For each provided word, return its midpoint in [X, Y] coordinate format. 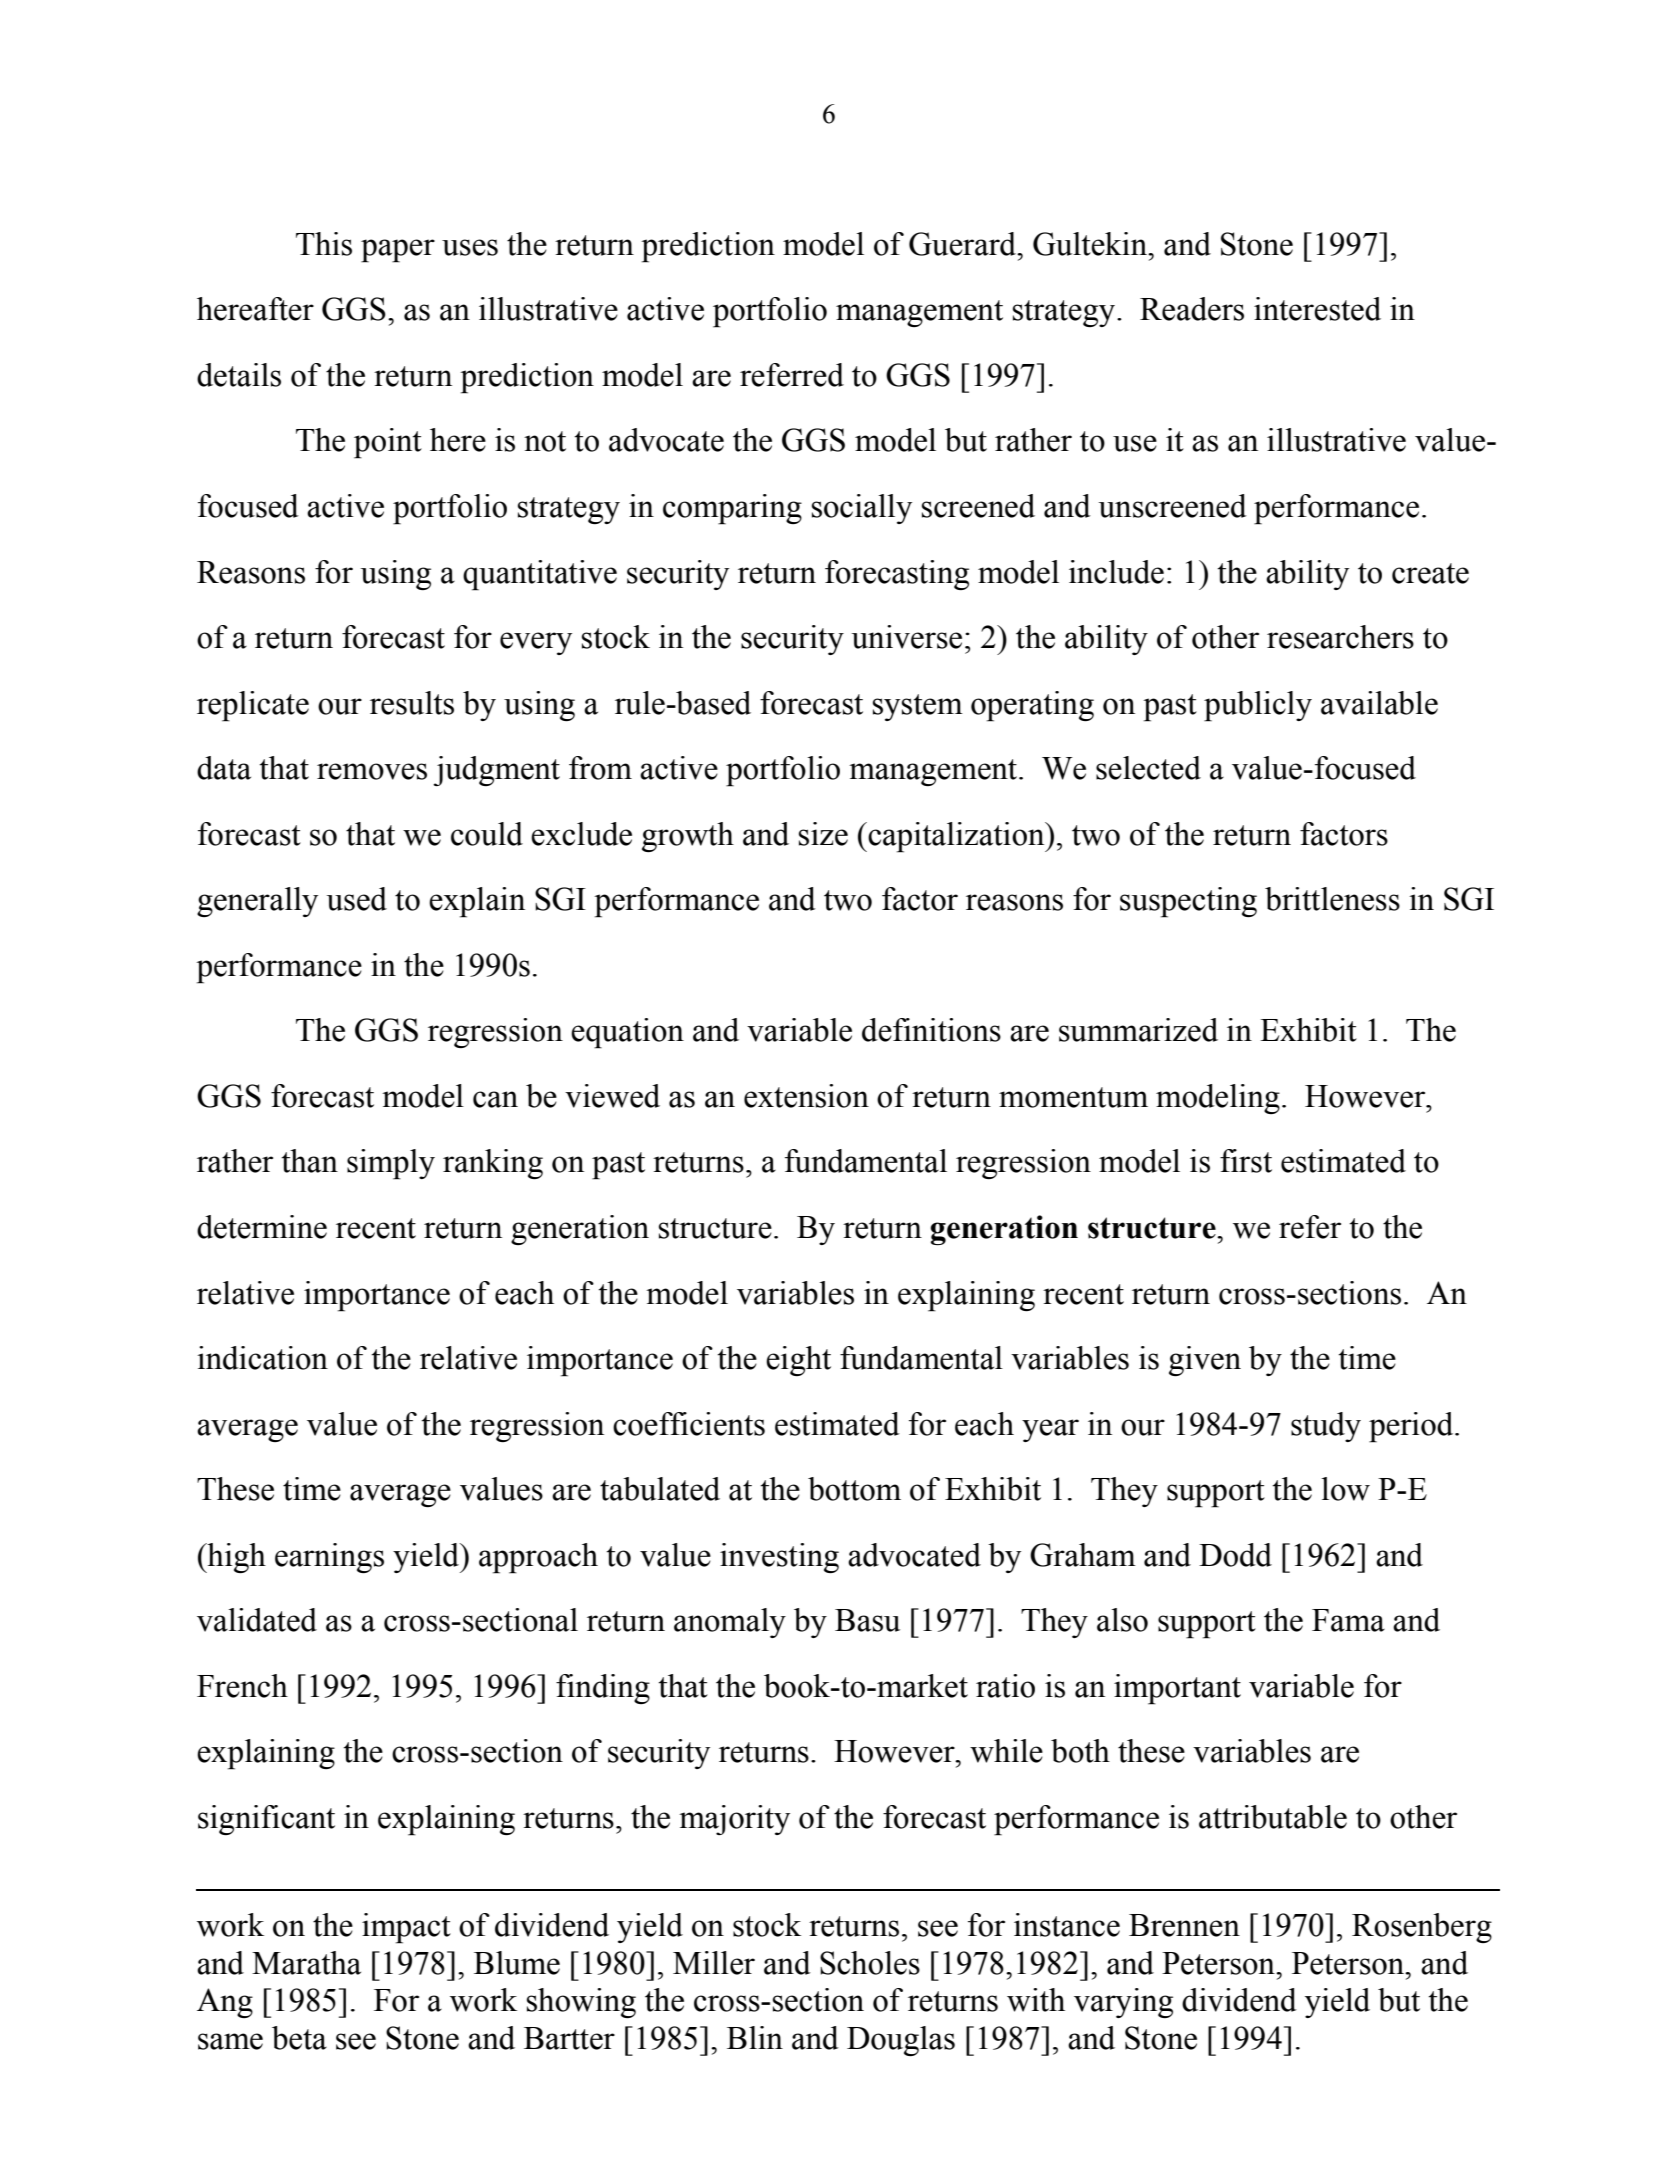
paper [398, 251]
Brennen [1184, 1925]
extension [806, 1096]
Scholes [870, 1963]
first [1246, 1161]
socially [862, 509]
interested [1317, 309]
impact [406, 1928]
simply [391, 1164]
